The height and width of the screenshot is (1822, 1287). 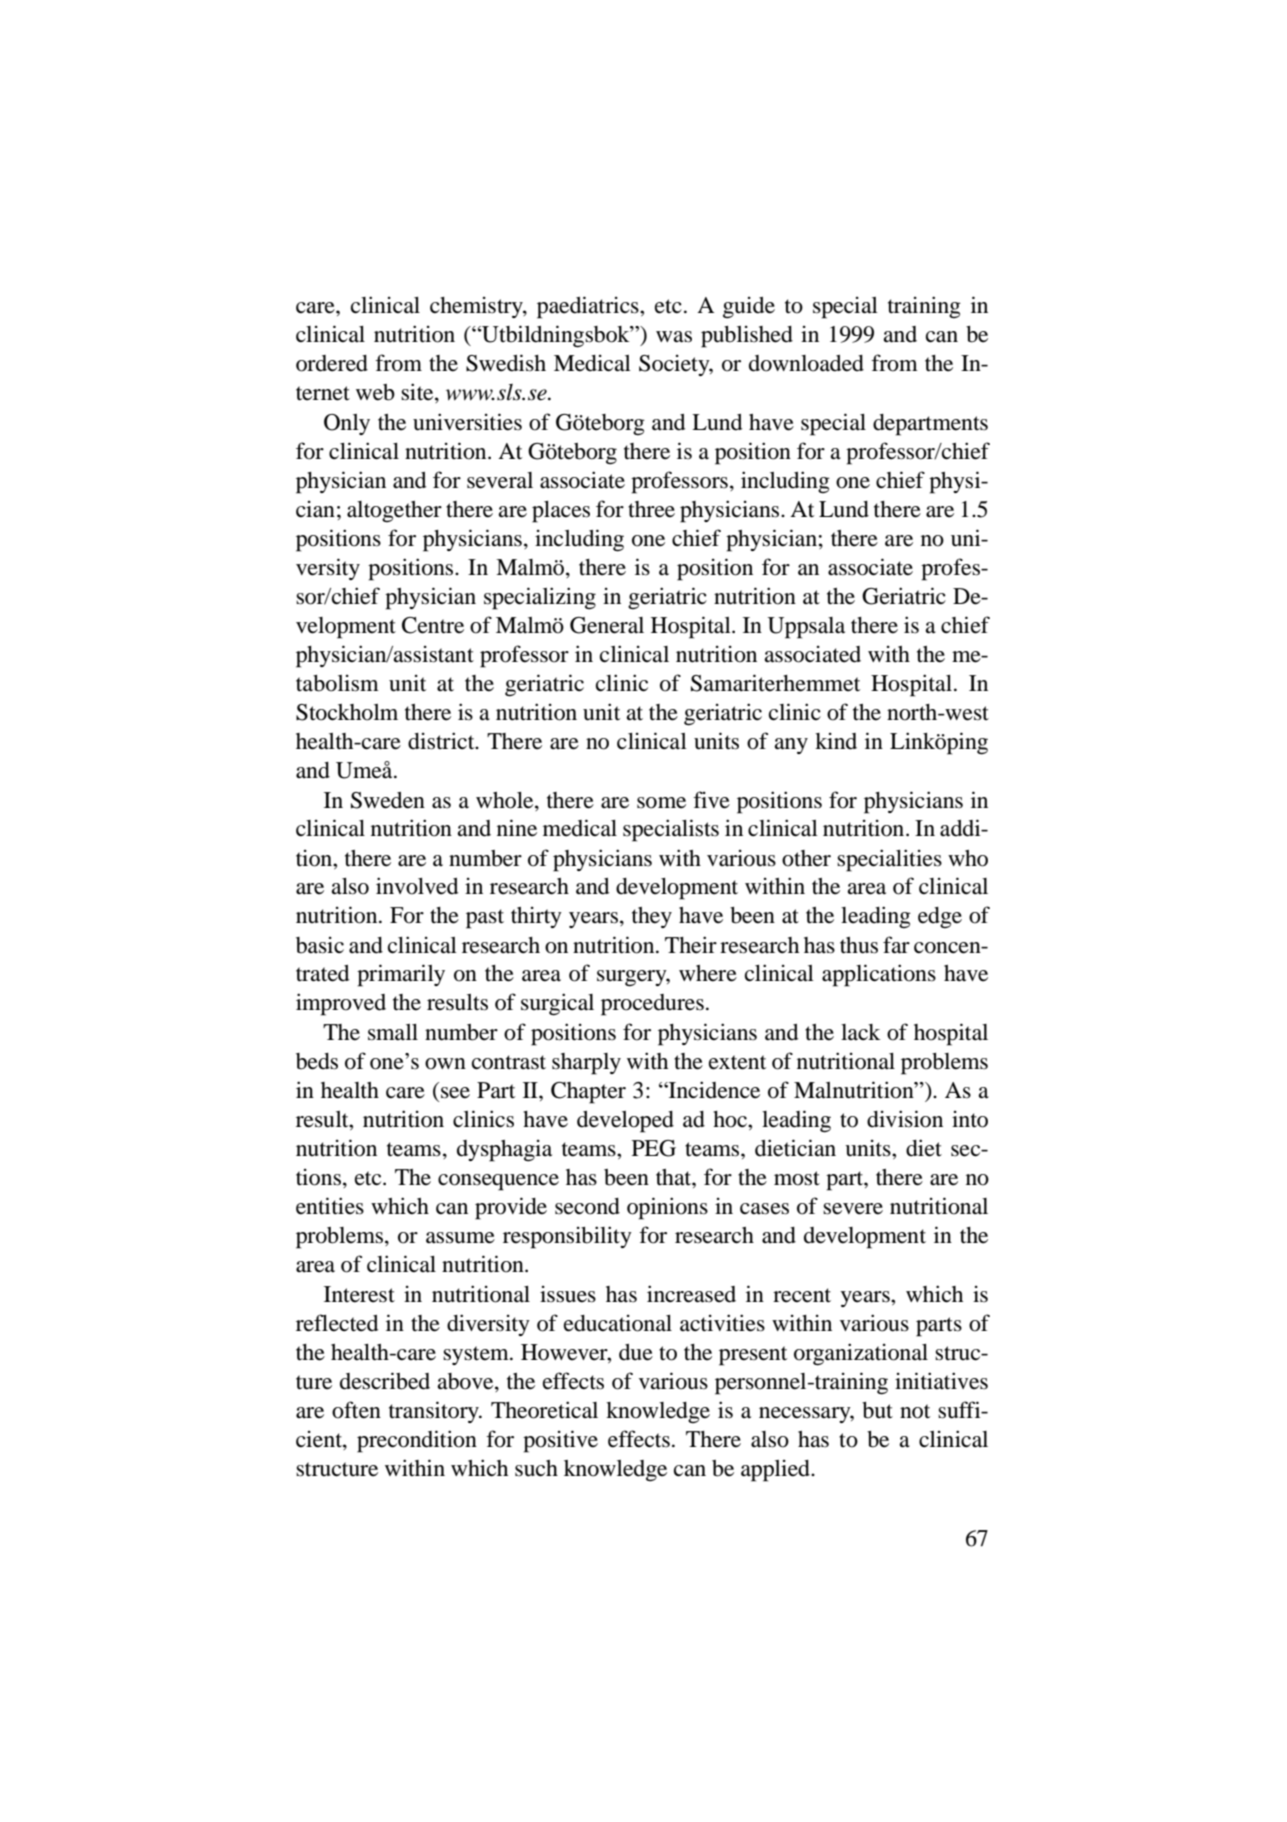 What do you see at coordinates (435, 1412) in the screenshot?
I see `transitory` at bounding box center [435, 1412].
